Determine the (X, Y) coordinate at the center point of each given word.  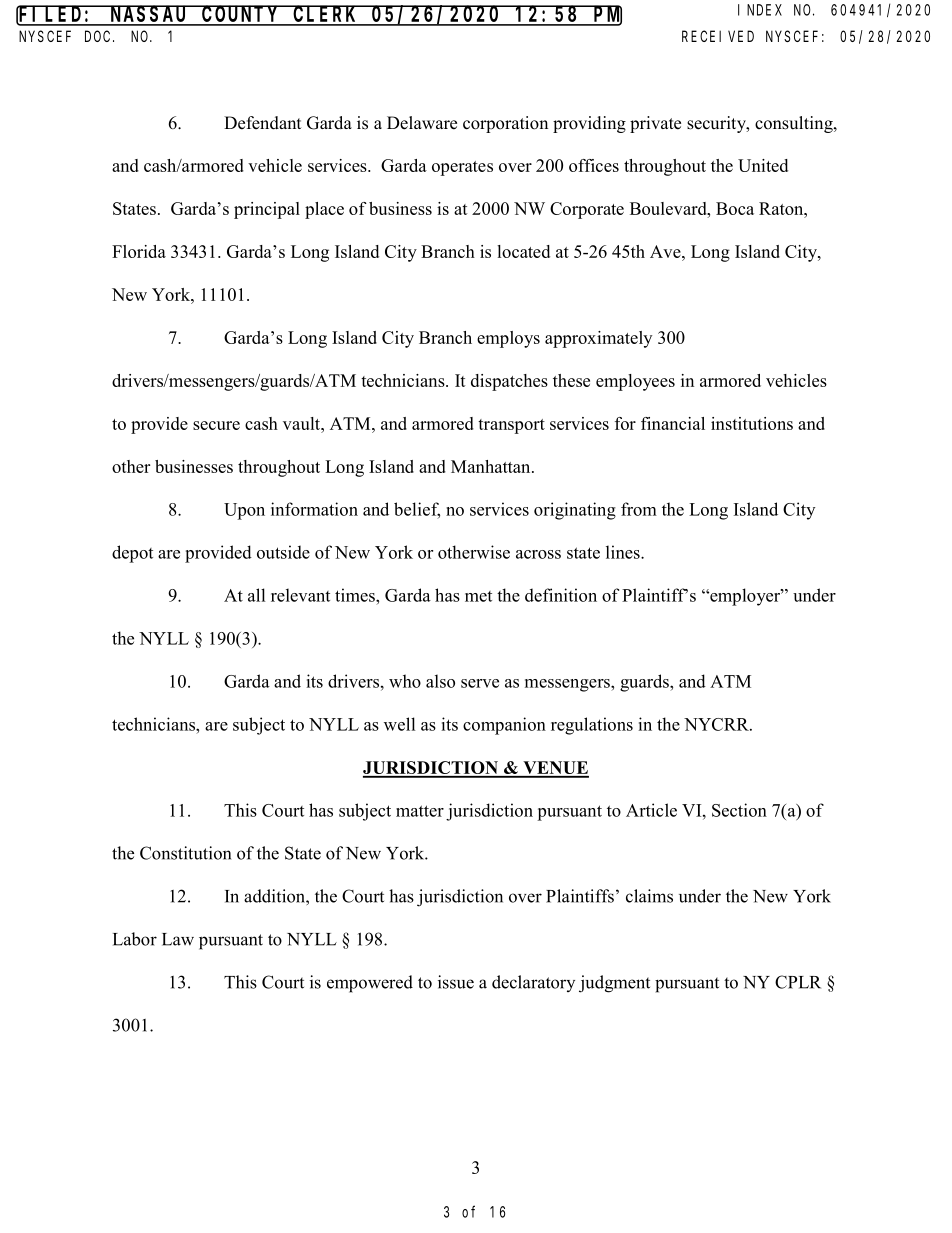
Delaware (422, 123)
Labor (135, 939)
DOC (99, 36)
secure (216, 425)
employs (508, 339)
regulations (592, 726)
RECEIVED (718, 36)
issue (456, 982)
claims (649, 896)
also (440, 681)
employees (635, 382)
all (256, 595)
